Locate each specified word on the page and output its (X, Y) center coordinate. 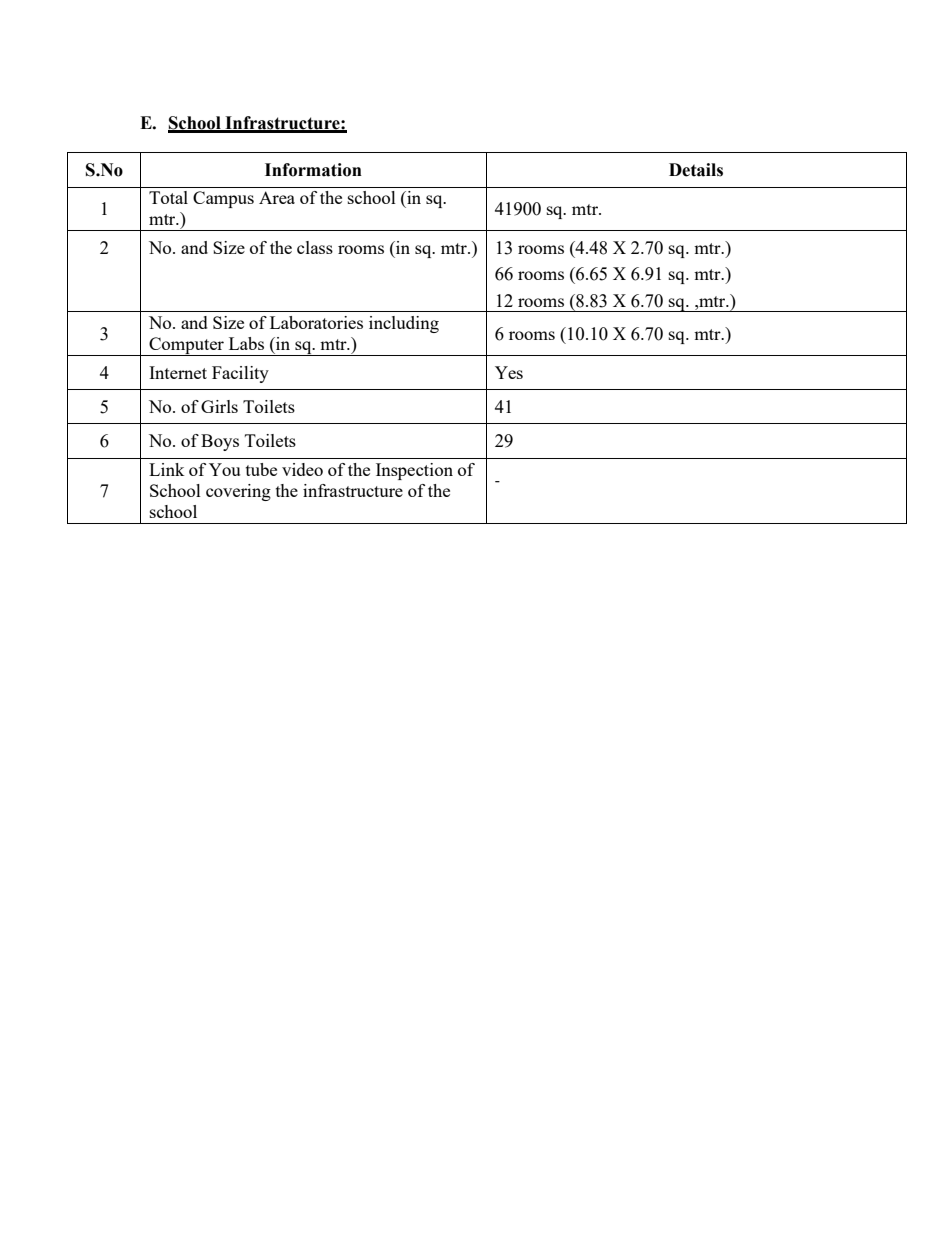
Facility (240, 374)
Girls (219, 406)
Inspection (414, 471)
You (224, 469)
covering (238, 492)
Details (696, 170)
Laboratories (316, 322)
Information (313, 170)
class (315, 247)
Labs (246, 343)
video (302, 469)
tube (261, 469)
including (404, 324)
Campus (223, 199)
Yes (509, 372)
